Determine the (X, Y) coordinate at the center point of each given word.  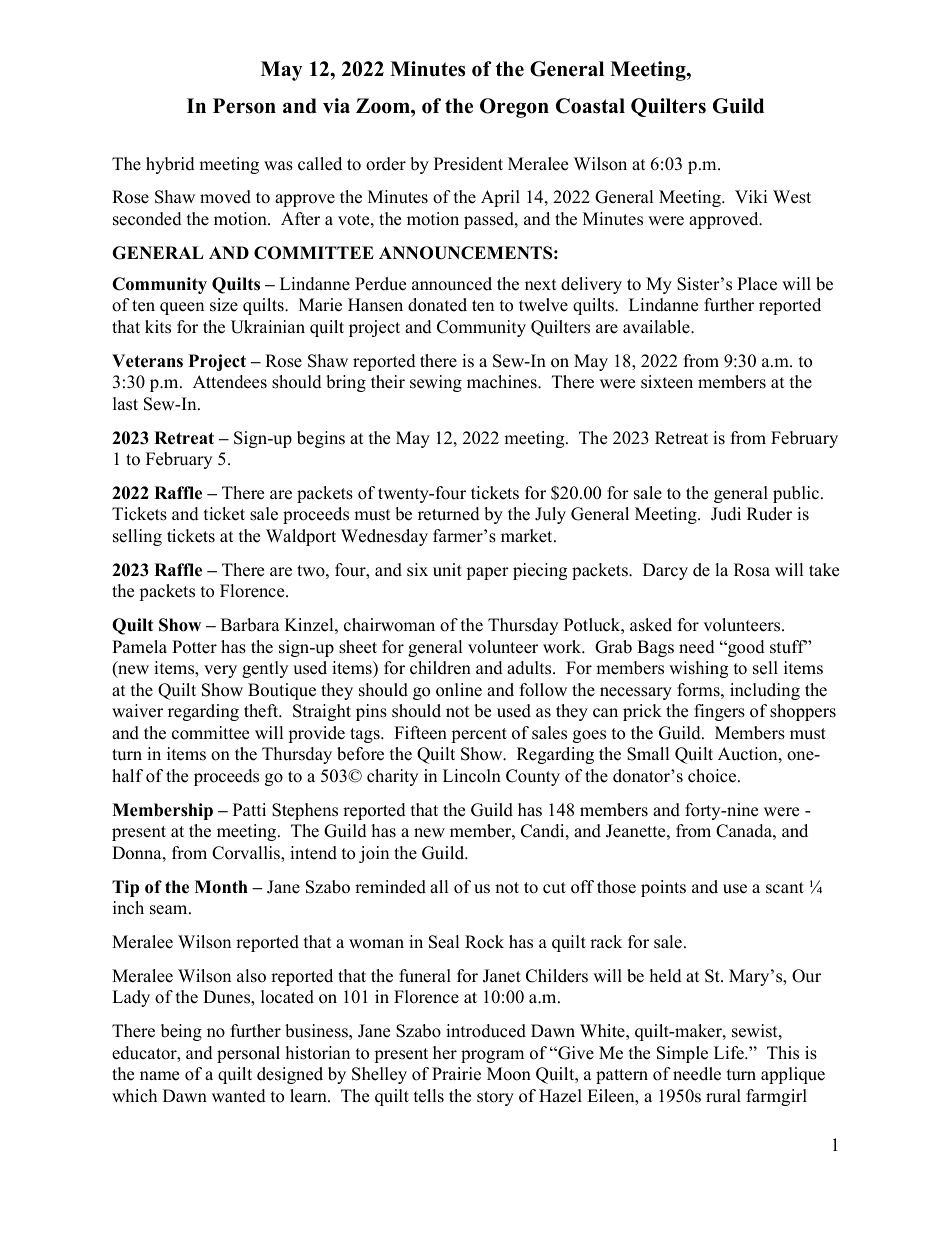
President (468, 164)
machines (503, 382)
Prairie (456, 1074)
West (792, 197)
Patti (249, 809)
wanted (239, 1096)
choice (713, 776)
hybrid (170, 165)
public (796, 494)
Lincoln (472, 776)
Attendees (230, 382)
